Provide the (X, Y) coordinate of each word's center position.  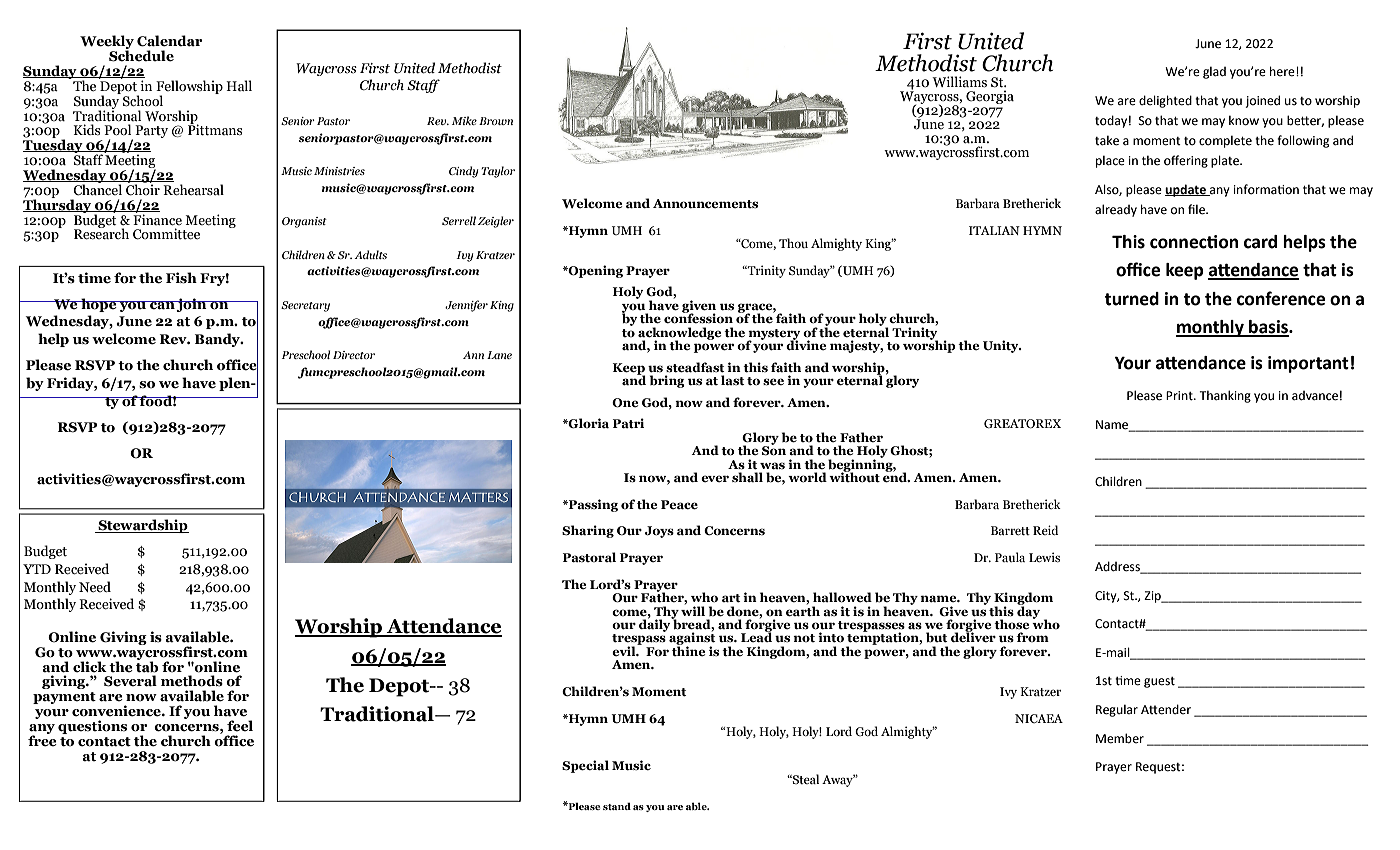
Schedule (141, 55)
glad (1214, 73)
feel (240, 726)
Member (1120, 738)
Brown (496, 121)
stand (617, 806)
